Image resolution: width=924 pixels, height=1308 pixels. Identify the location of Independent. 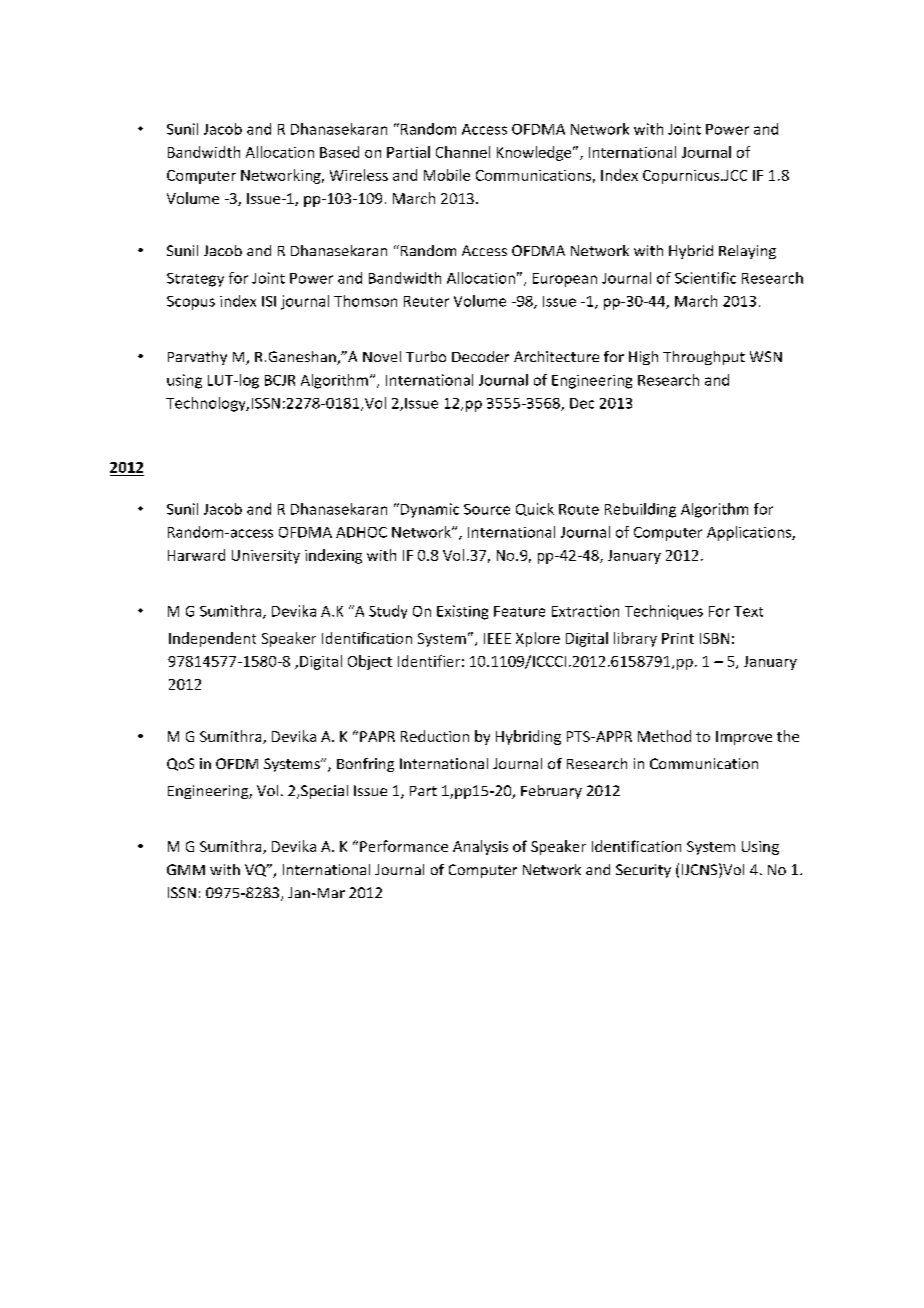
(212, 639).
